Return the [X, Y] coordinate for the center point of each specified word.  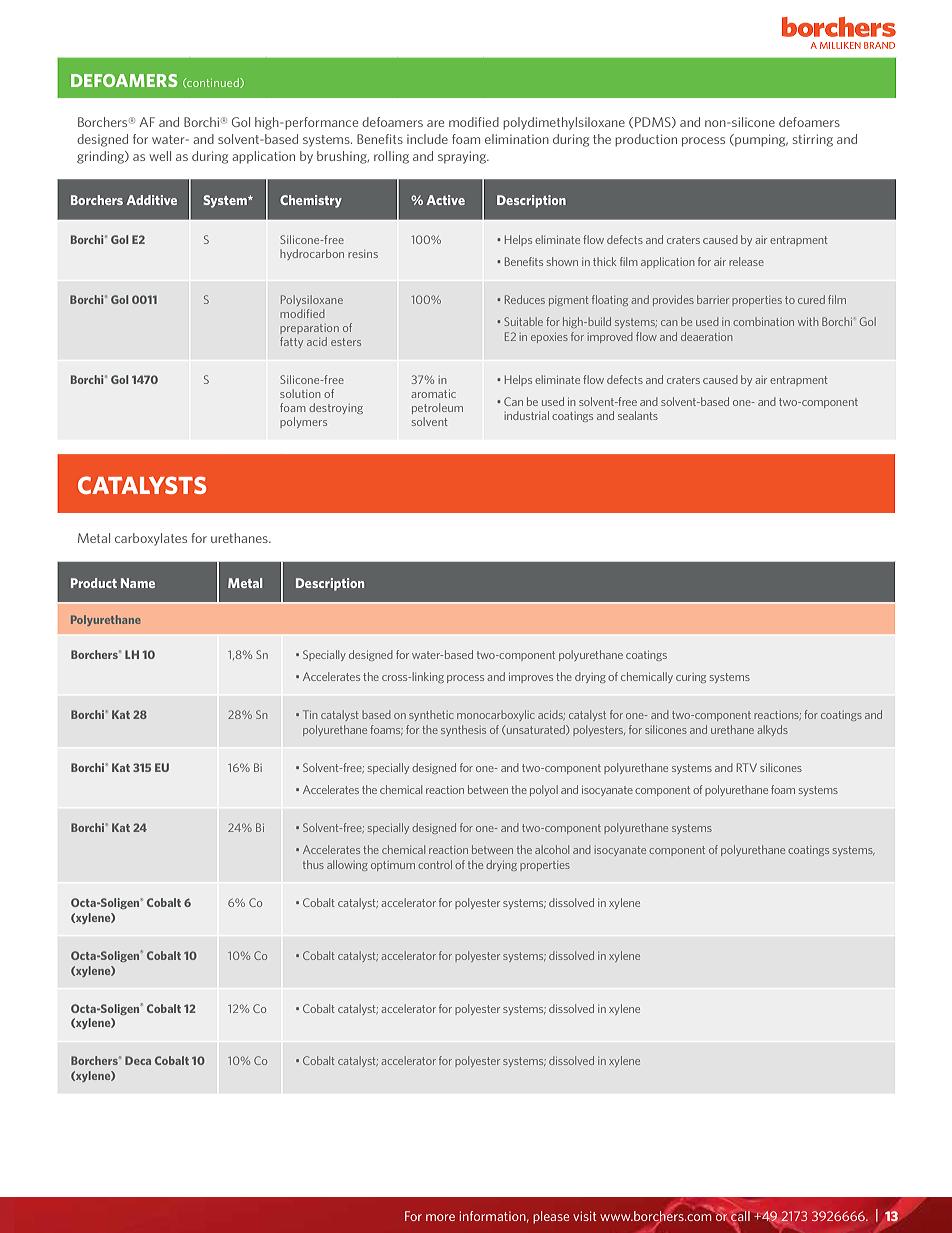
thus [313, 864]
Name [138, 583]
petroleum [437, 408]
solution [300, 393]
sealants [638, 415]
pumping [760, 140]
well [160, 156]
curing [691, 678]
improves [531, 678]
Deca [138, 1060]
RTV [747, 767]
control [435, 864]
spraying [463, 157]
